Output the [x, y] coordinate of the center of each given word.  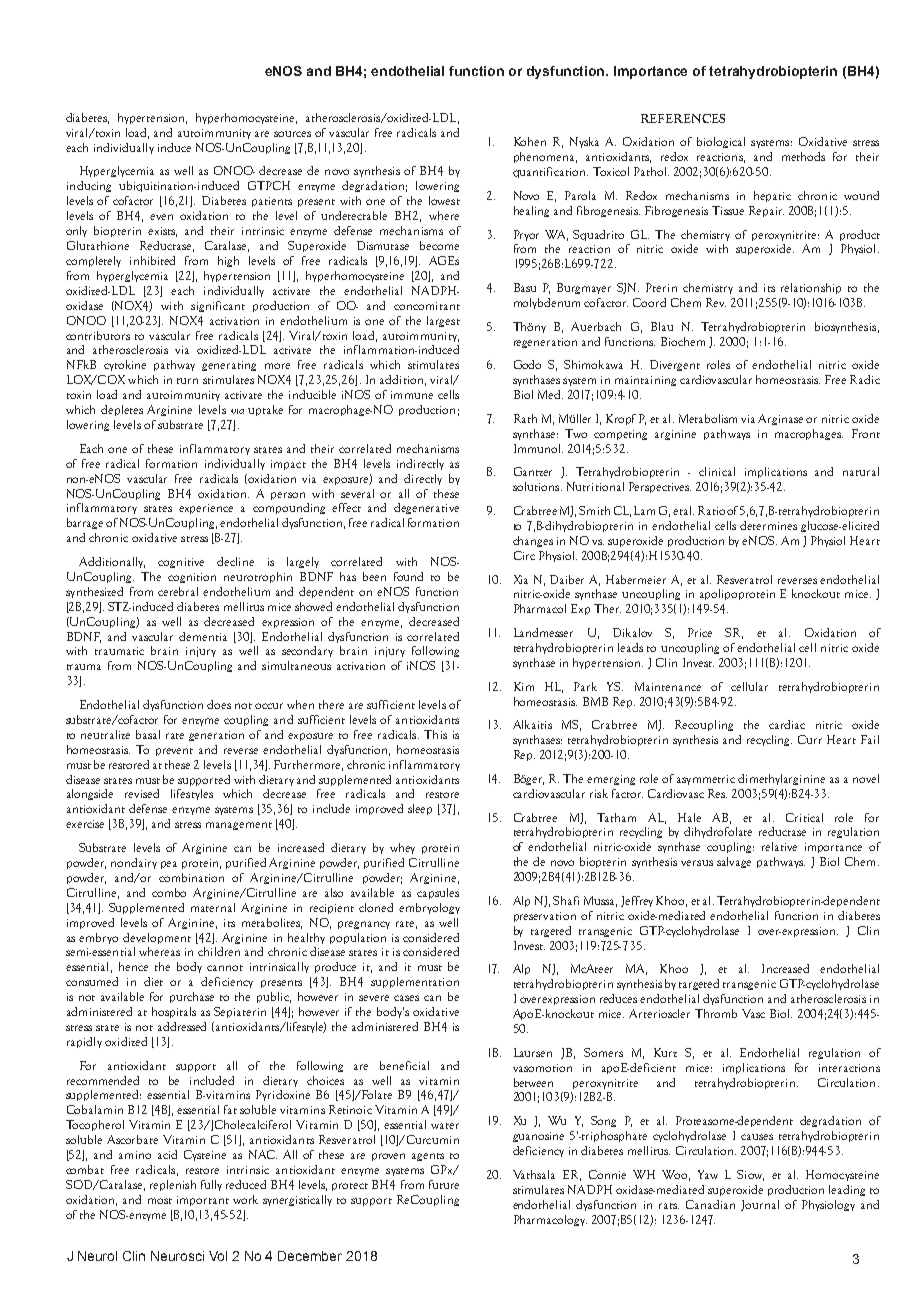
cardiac [787, 724]
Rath [525, 418]
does [219, 704]
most [160, 1201]
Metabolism [708, 418]
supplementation [415, 982]
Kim [524, 686]
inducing [89, 186]
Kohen [530, 141]
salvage [734, 862]
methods [803, 156]
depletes [122, 410]
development [157, 938]
